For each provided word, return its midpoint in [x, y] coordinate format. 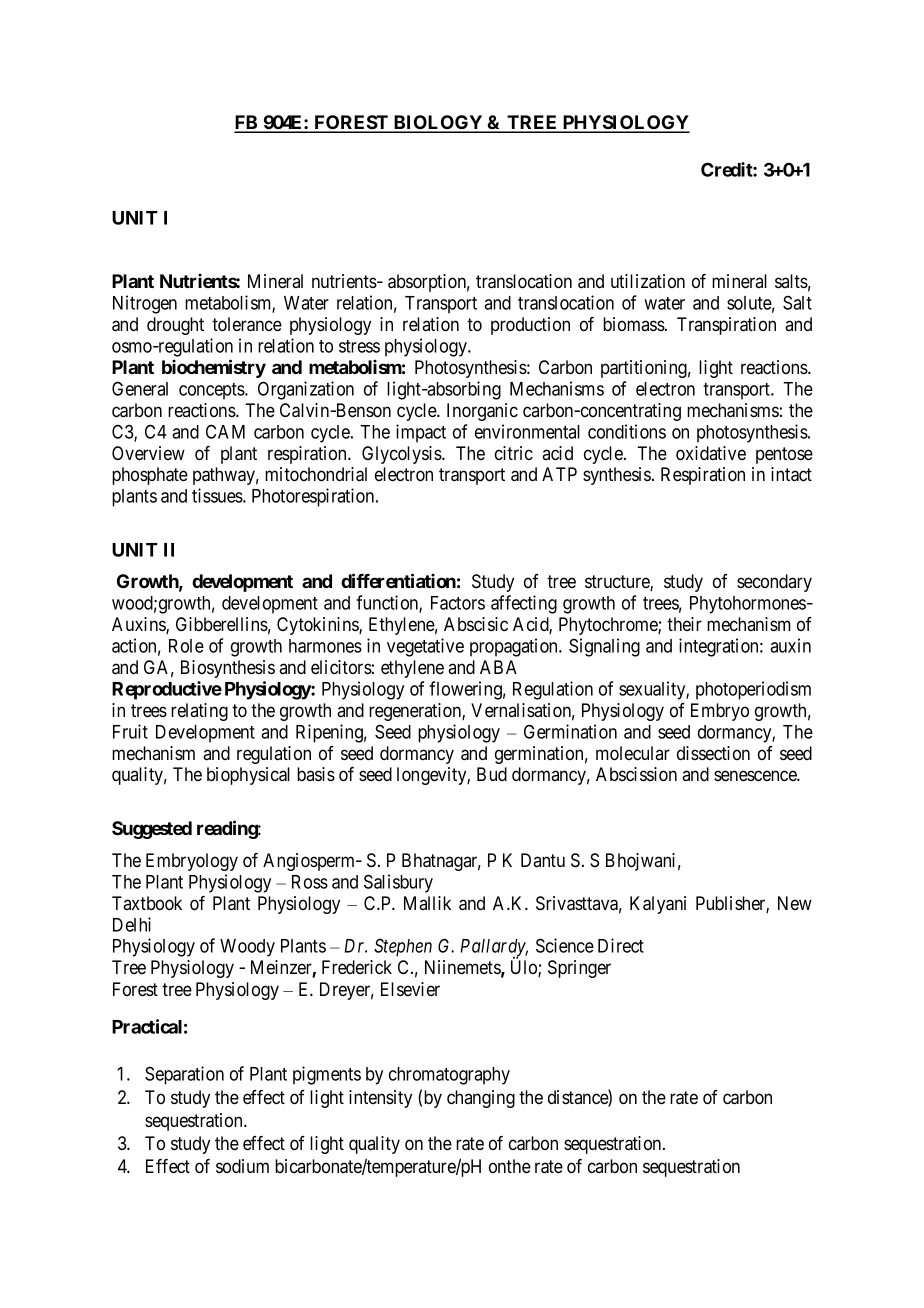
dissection [713, 753]
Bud [492, 774]
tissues [218, 495]
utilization [648, 281]
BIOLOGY [438, 123]
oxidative [711, 453]
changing [481, 1099]
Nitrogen [145, 304]
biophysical [248, 776]
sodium [242, 1166]
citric [514, 453]
